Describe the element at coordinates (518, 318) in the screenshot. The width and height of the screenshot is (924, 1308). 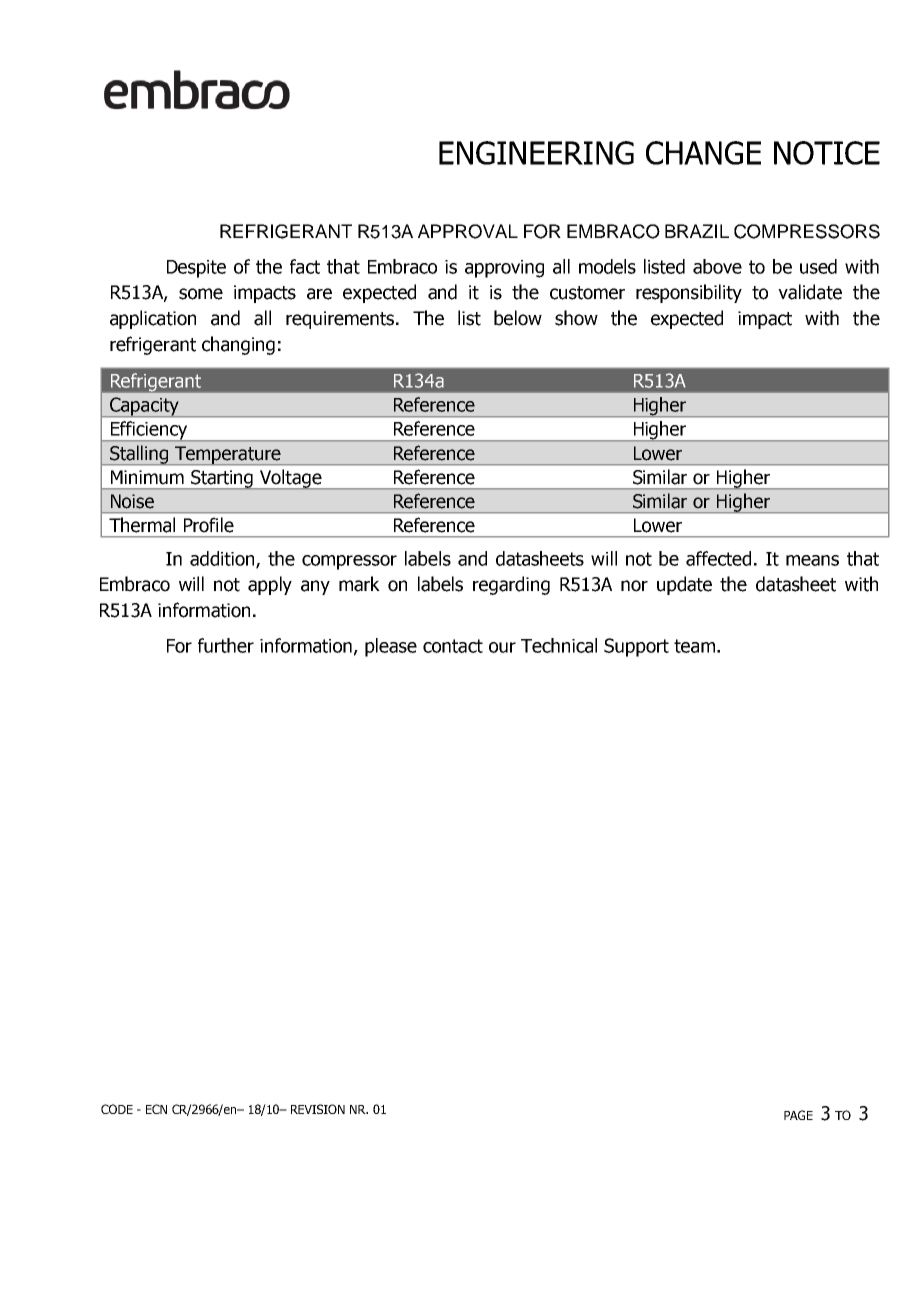
I see `below` at that location.
